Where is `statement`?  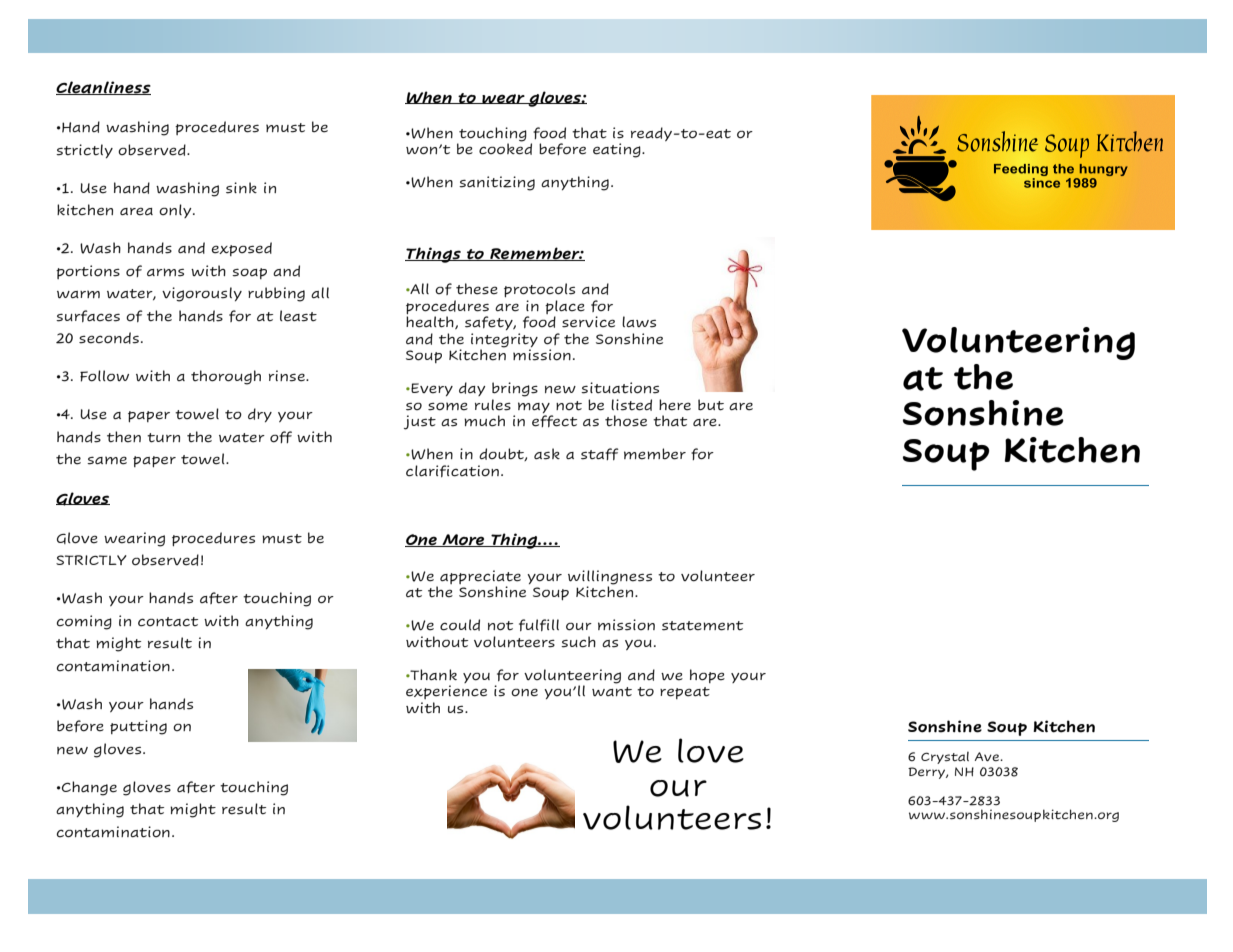 statement is located at coordinates (702, 626).
